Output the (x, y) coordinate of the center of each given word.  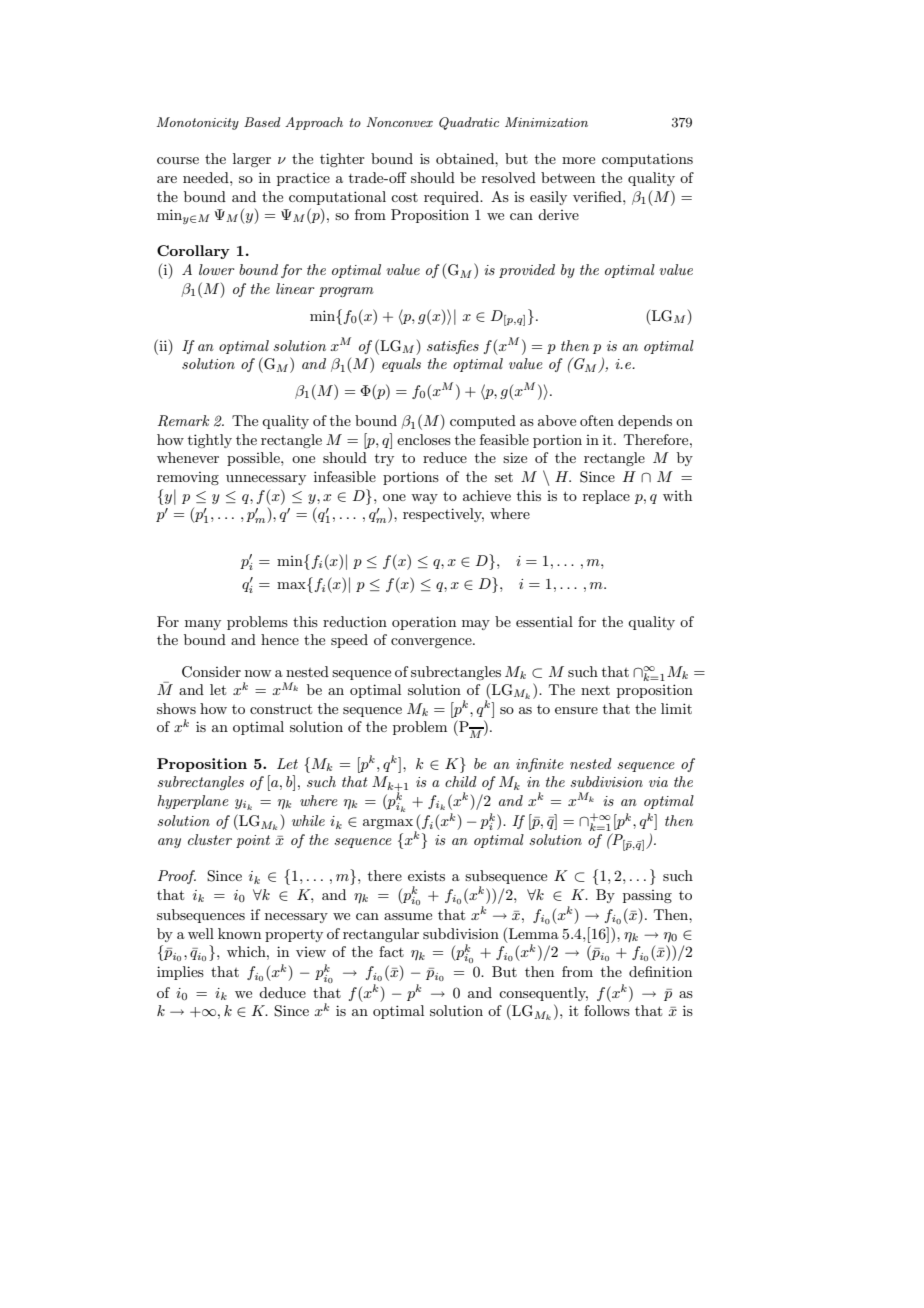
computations (647, 160)
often (597, 420)
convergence (432, 643)
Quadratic (469, 123)
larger (252, 160)
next (595, 690)
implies (180, 973)
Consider (211, 672)
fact (391, 951)
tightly (210, 441)
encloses (424, 439)
